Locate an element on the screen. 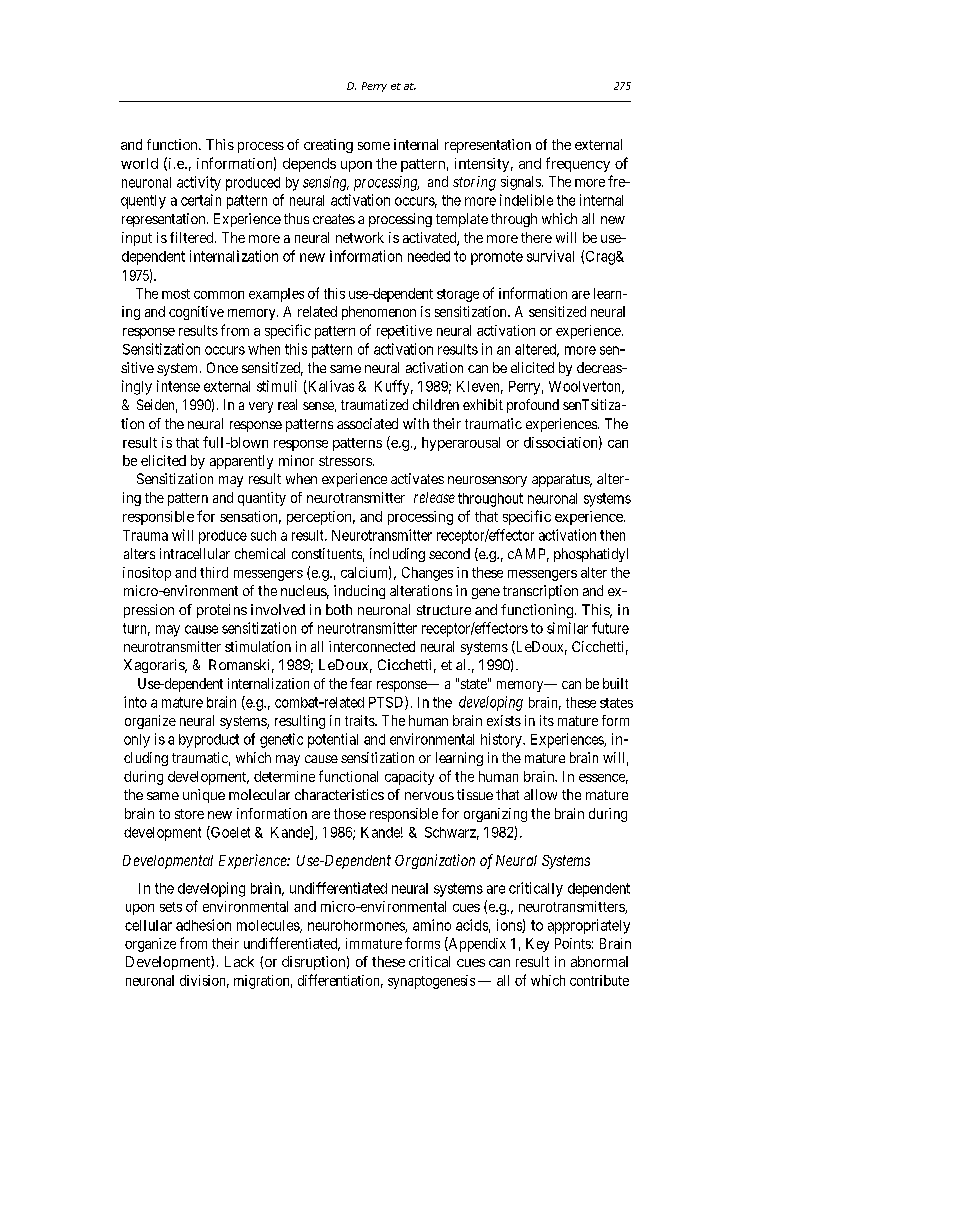 This screenshot has height=1232, width=955. Points is located at coordinates (573, 943).
